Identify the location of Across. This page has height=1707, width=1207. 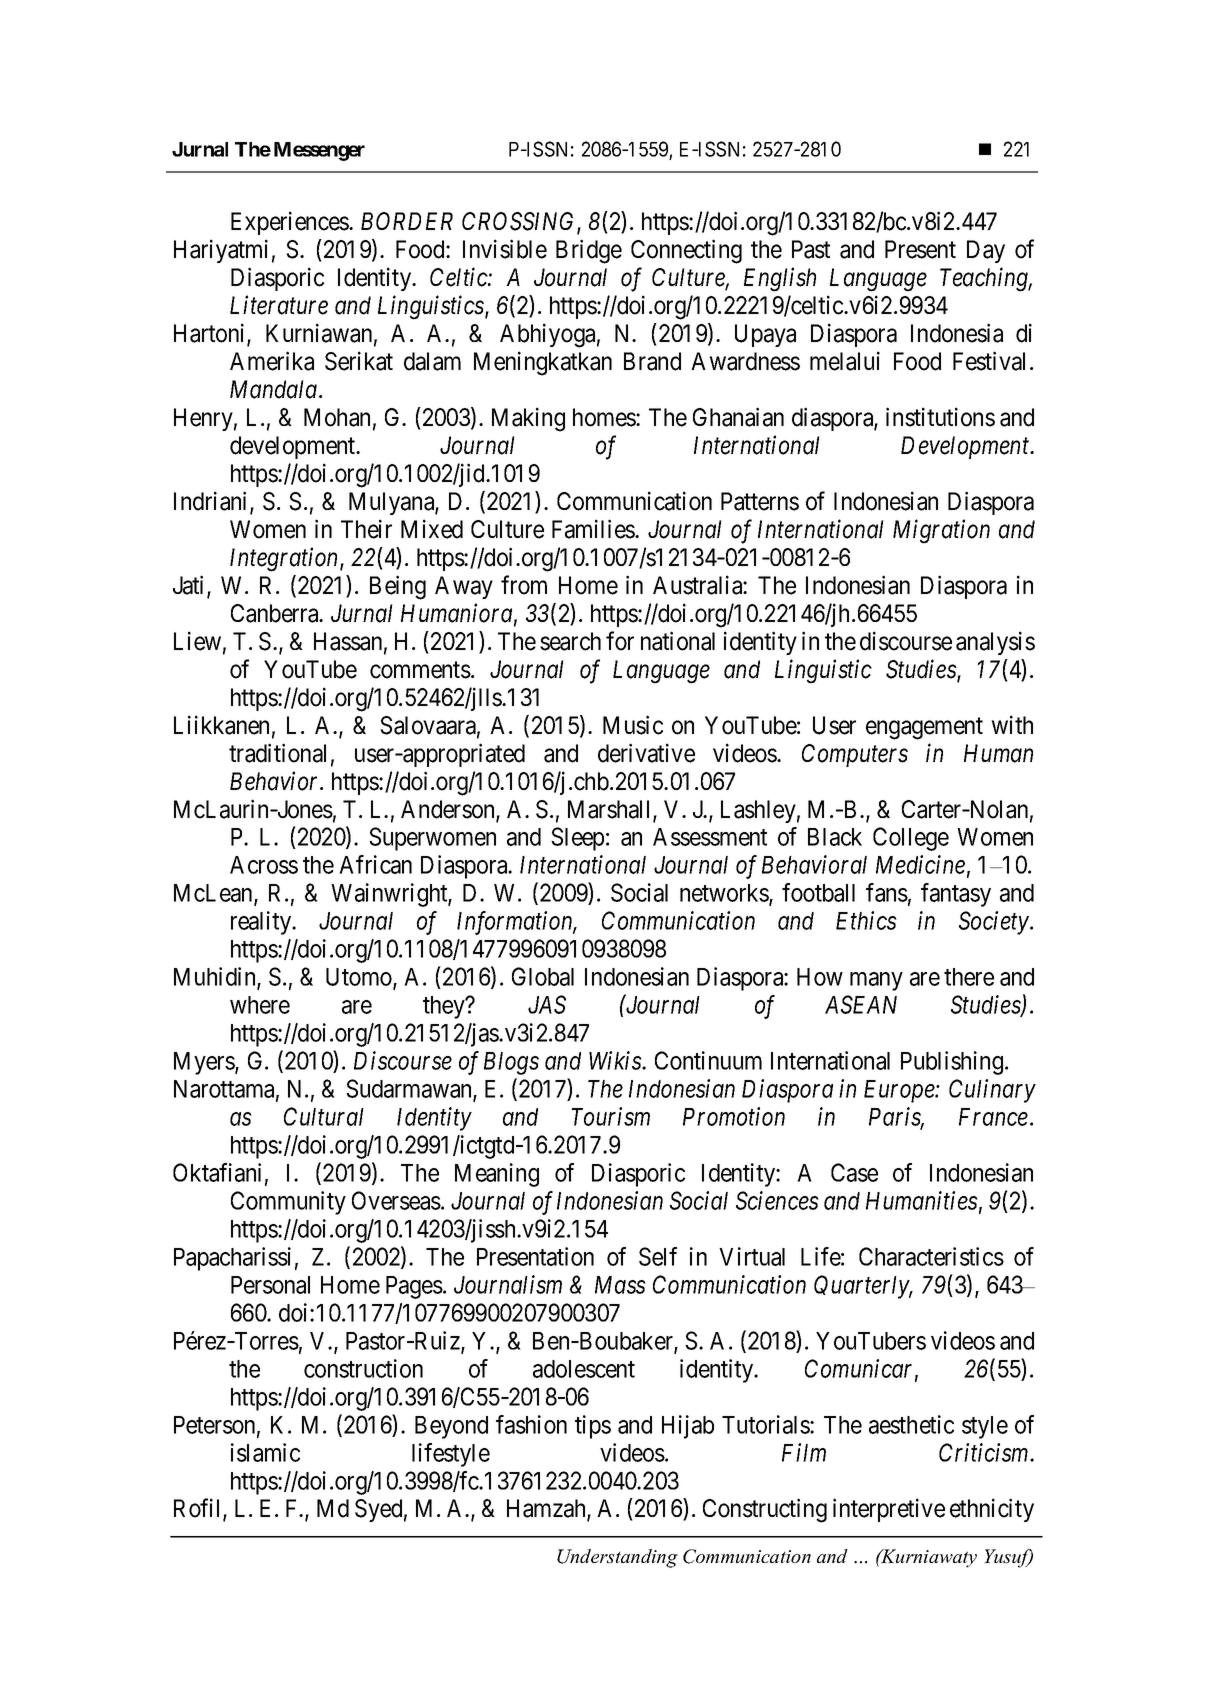
(264, 865).
